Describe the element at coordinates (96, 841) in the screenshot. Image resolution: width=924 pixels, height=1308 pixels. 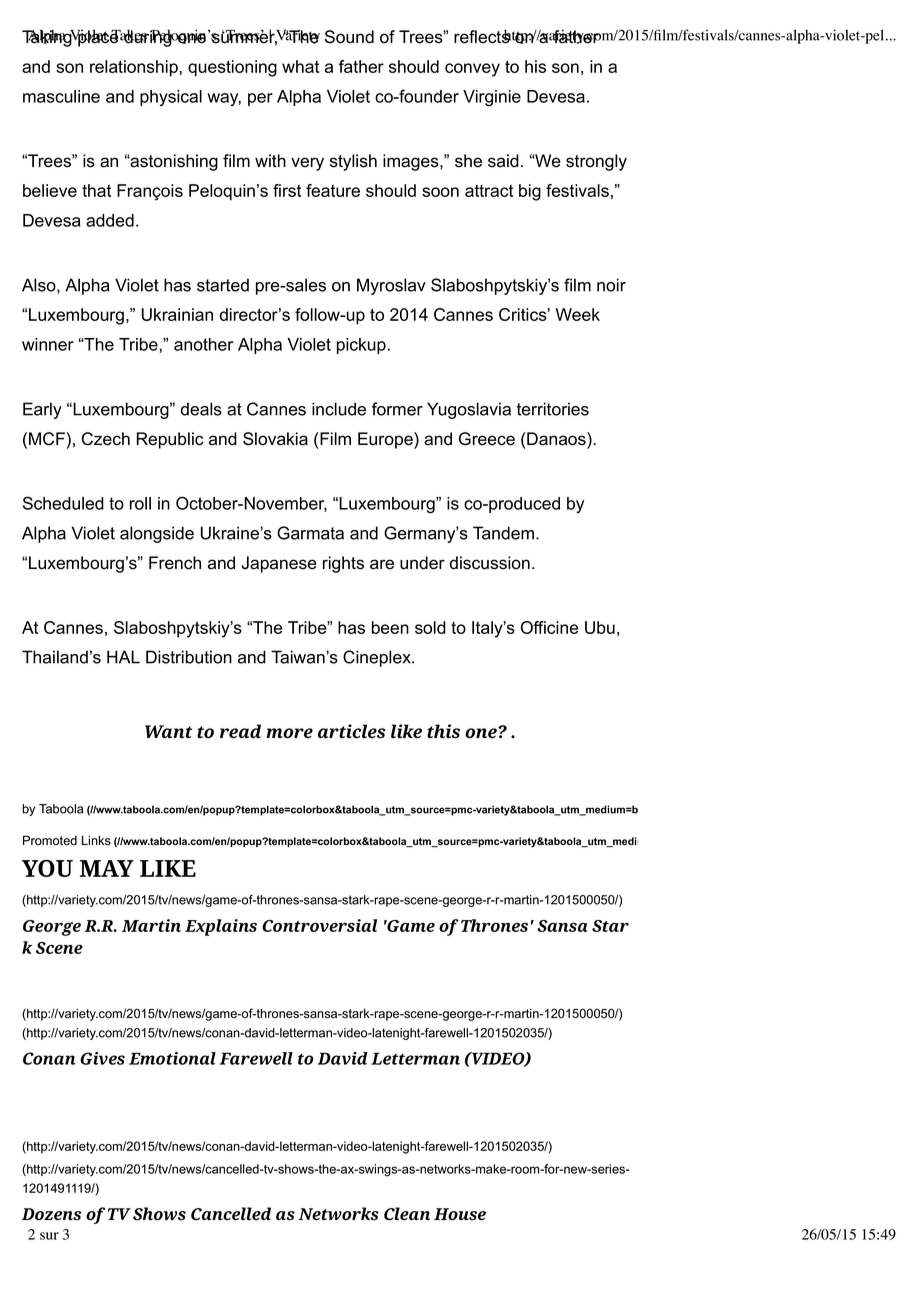
I see `Links` at that location.
